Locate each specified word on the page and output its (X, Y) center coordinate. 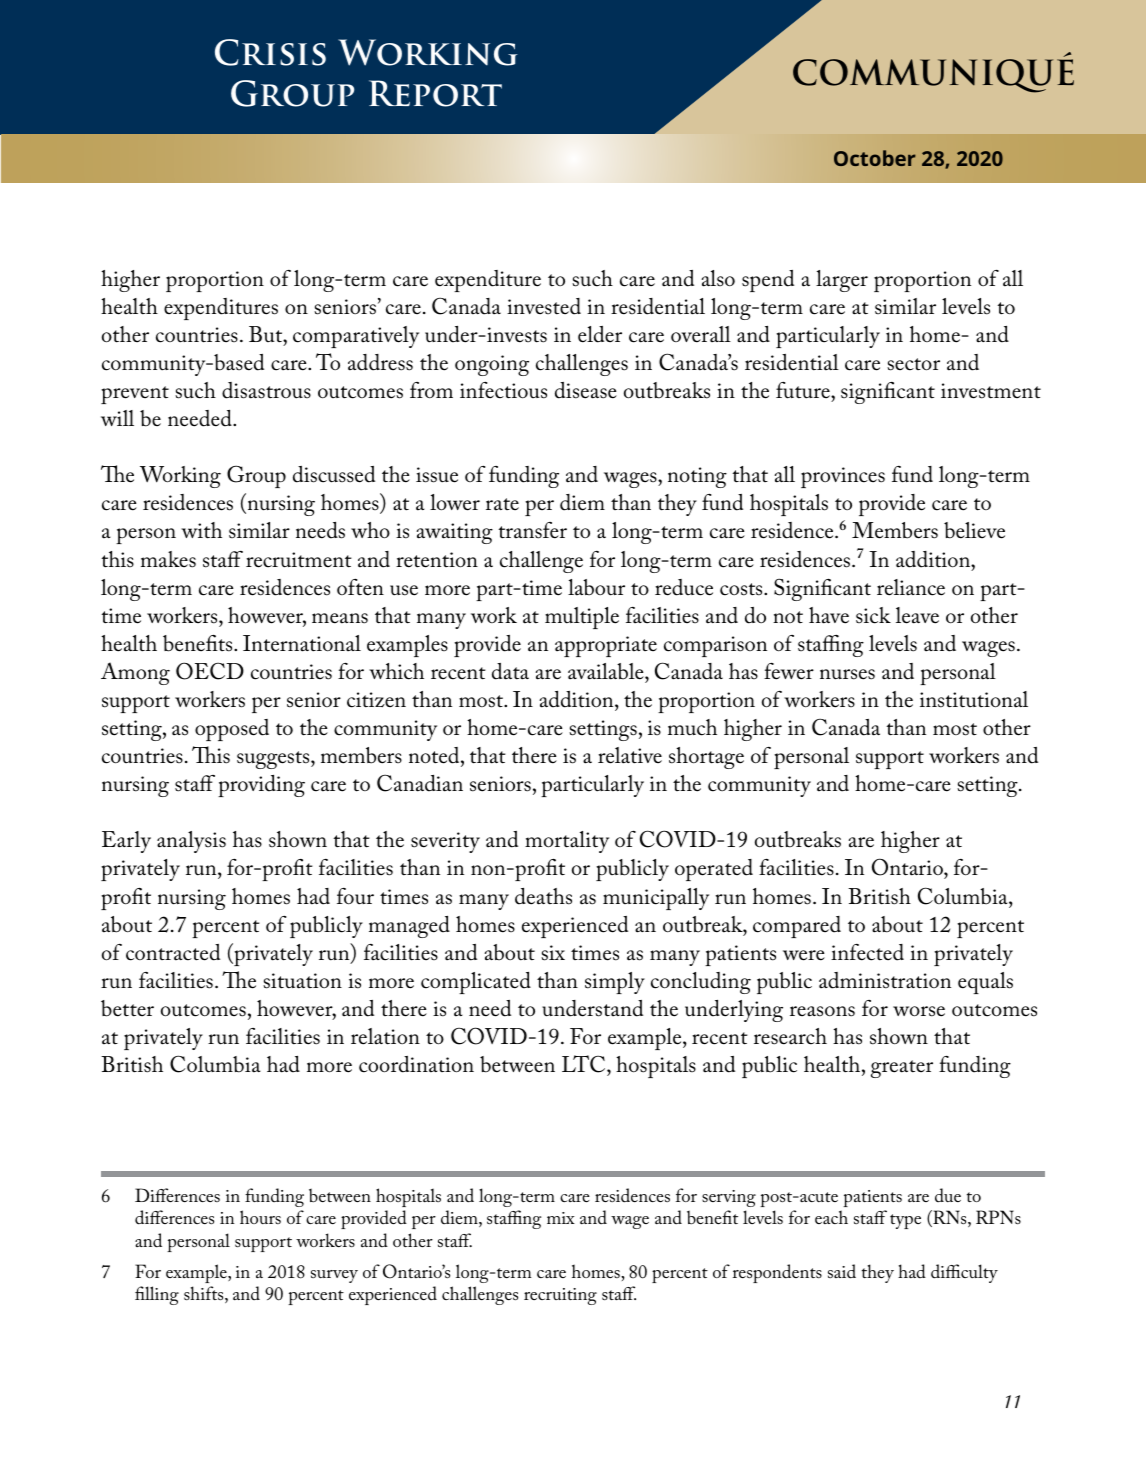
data (510, 671)
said (842, 1271)
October (875, 158)
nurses (847, 674)
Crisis (270, 52)
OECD (210, 671)
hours (260, 1217)
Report (435, 93)
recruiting (560, 1296)
